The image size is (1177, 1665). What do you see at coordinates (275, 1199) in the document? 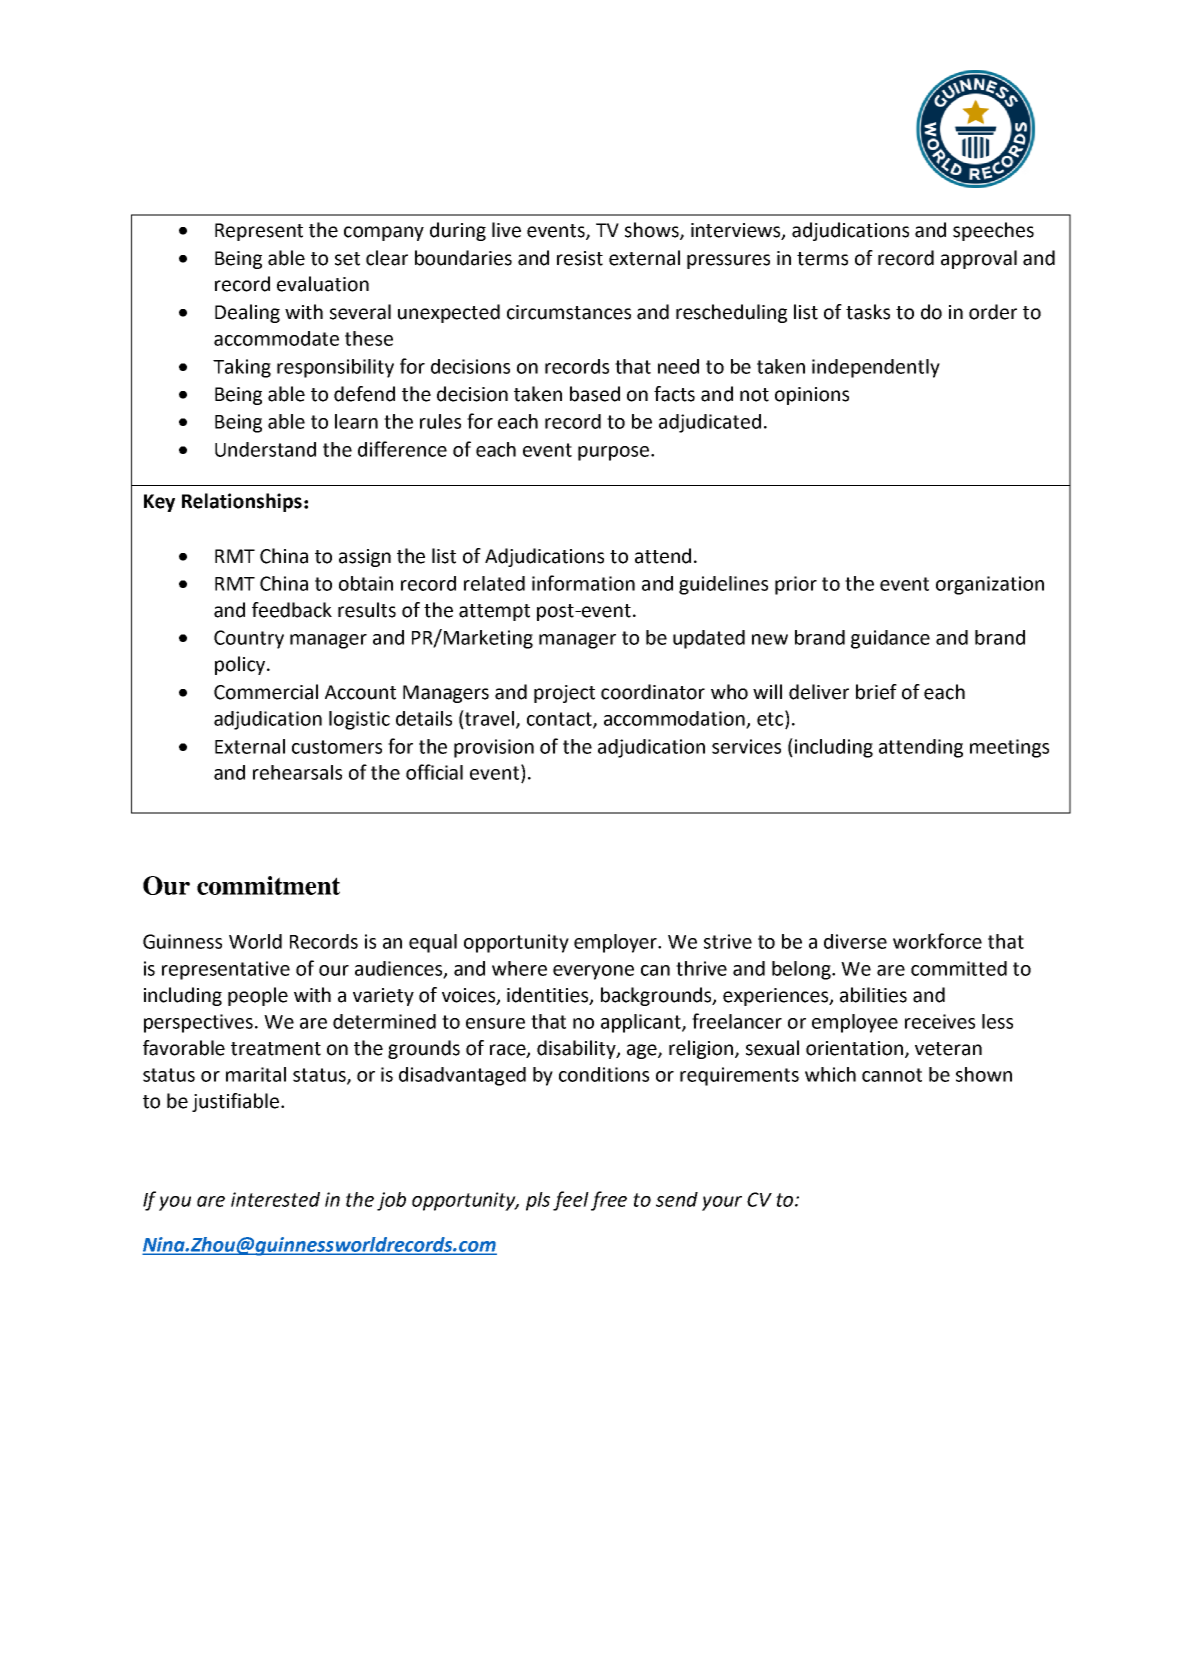
I see `interested` at bounding box center [275, 1199].
